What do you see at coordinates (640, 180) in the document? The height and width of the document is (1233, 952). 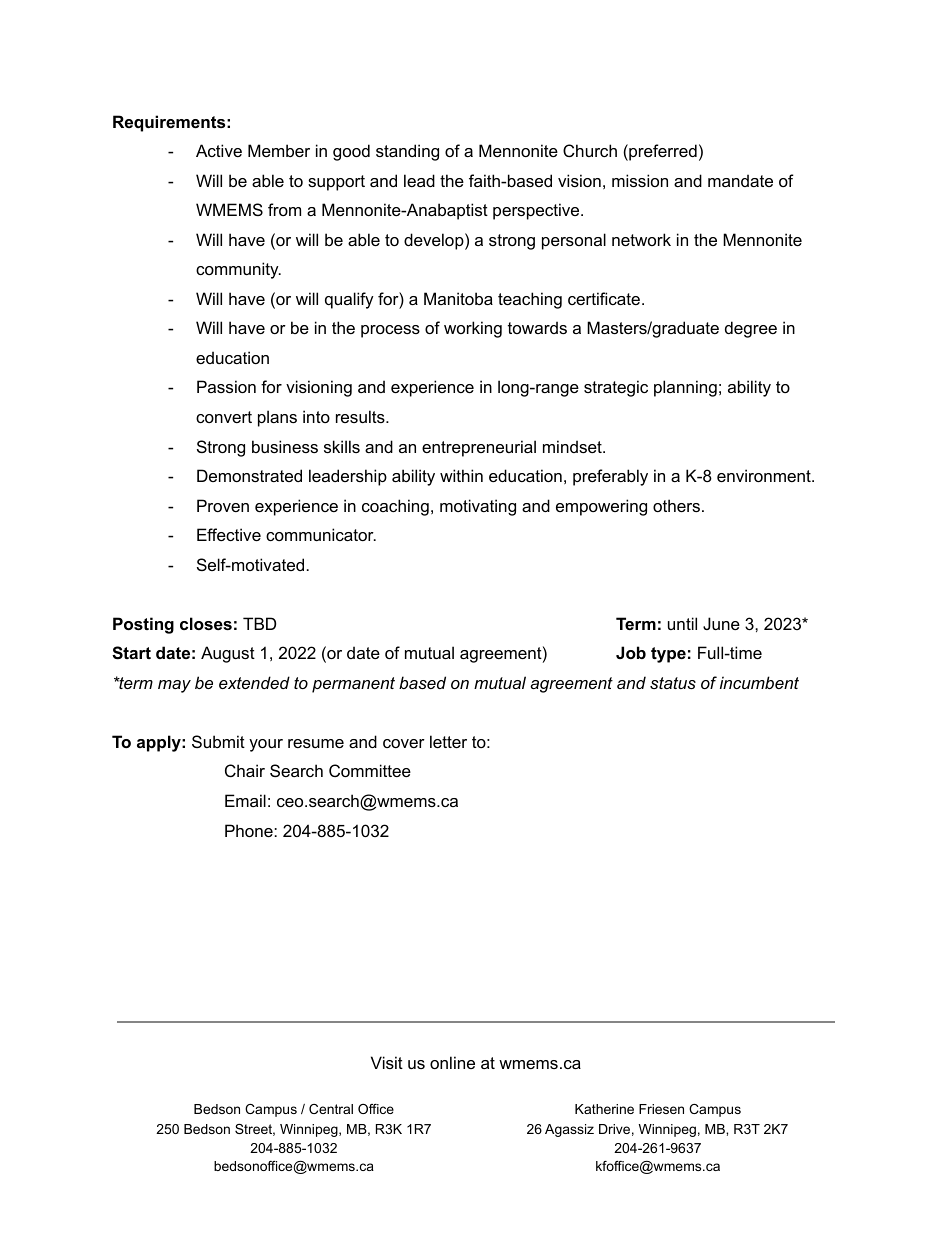 I see `mission` at bounding box center [640, 180].
